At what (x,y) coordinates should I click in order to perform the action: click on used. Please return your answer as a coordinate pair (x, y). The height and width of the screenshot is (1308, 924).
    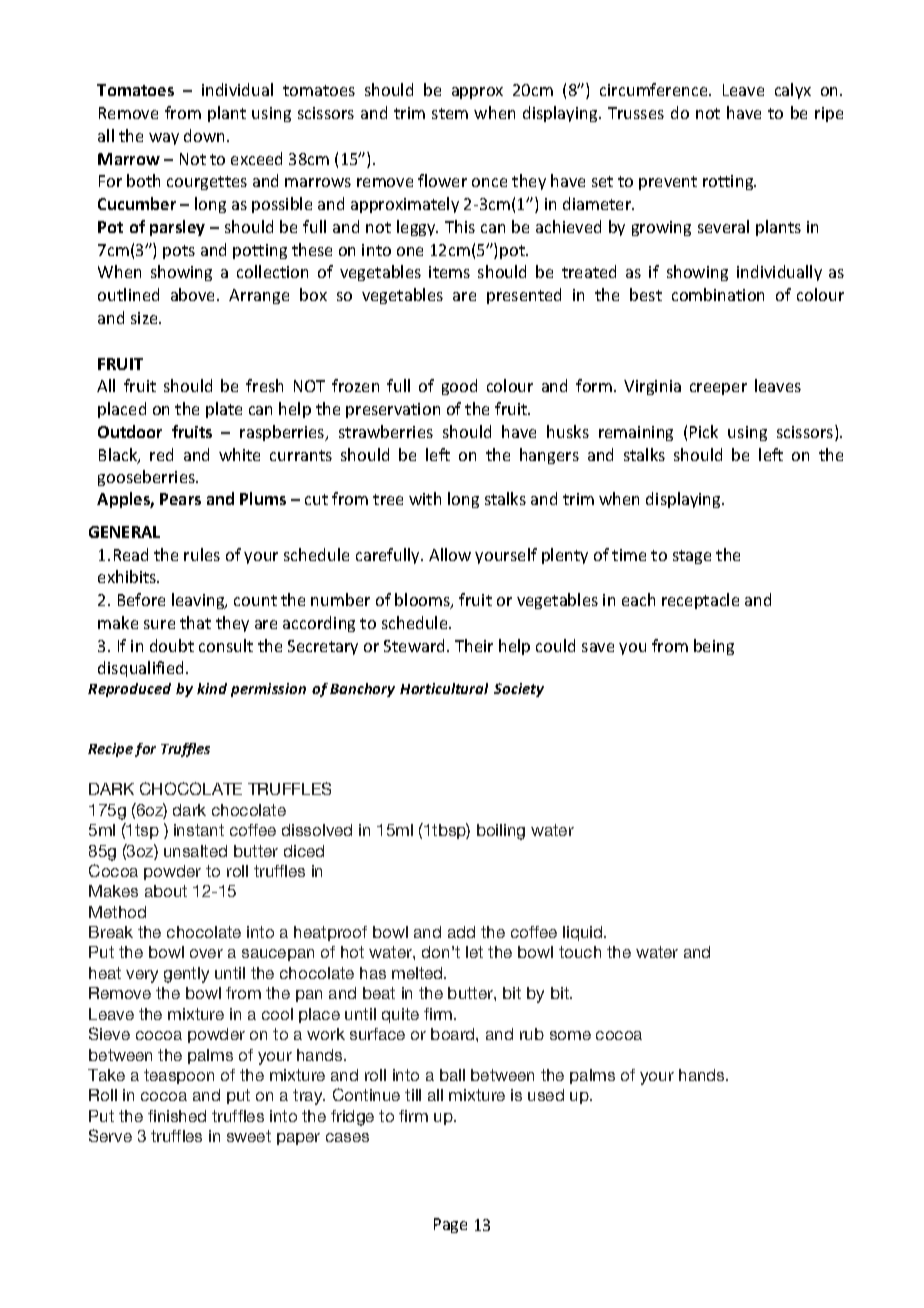
    Looking at the image, I should click on (546, 1095).
